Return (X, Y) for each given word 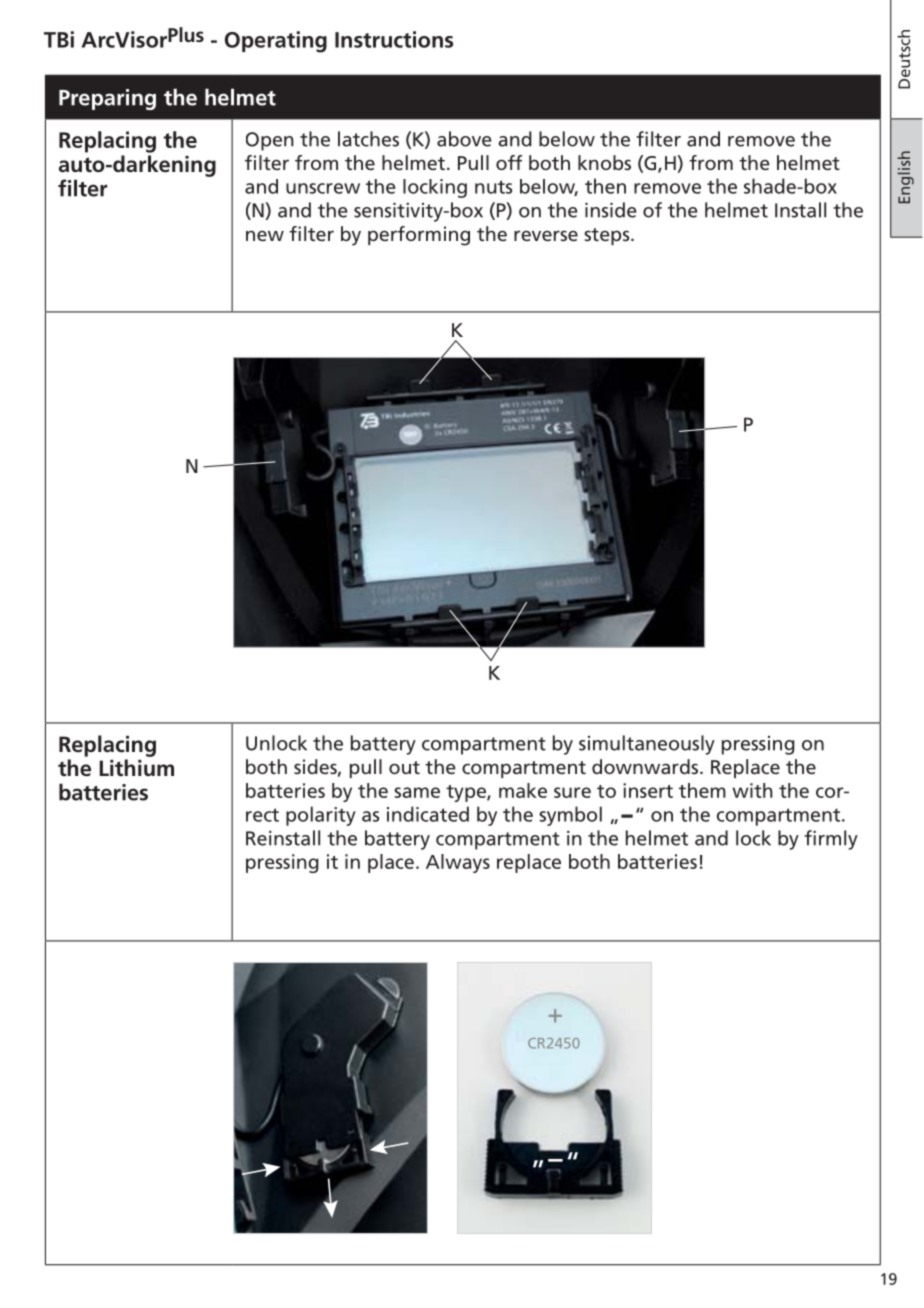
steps (608, 236)
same (417, 792)
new (265, 235)
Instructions (394, 39)
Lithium (137, 767)
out (404, 767)
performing (419, 236)
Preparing (107, 99)
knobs (604, 162)
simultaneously (647, 745)
